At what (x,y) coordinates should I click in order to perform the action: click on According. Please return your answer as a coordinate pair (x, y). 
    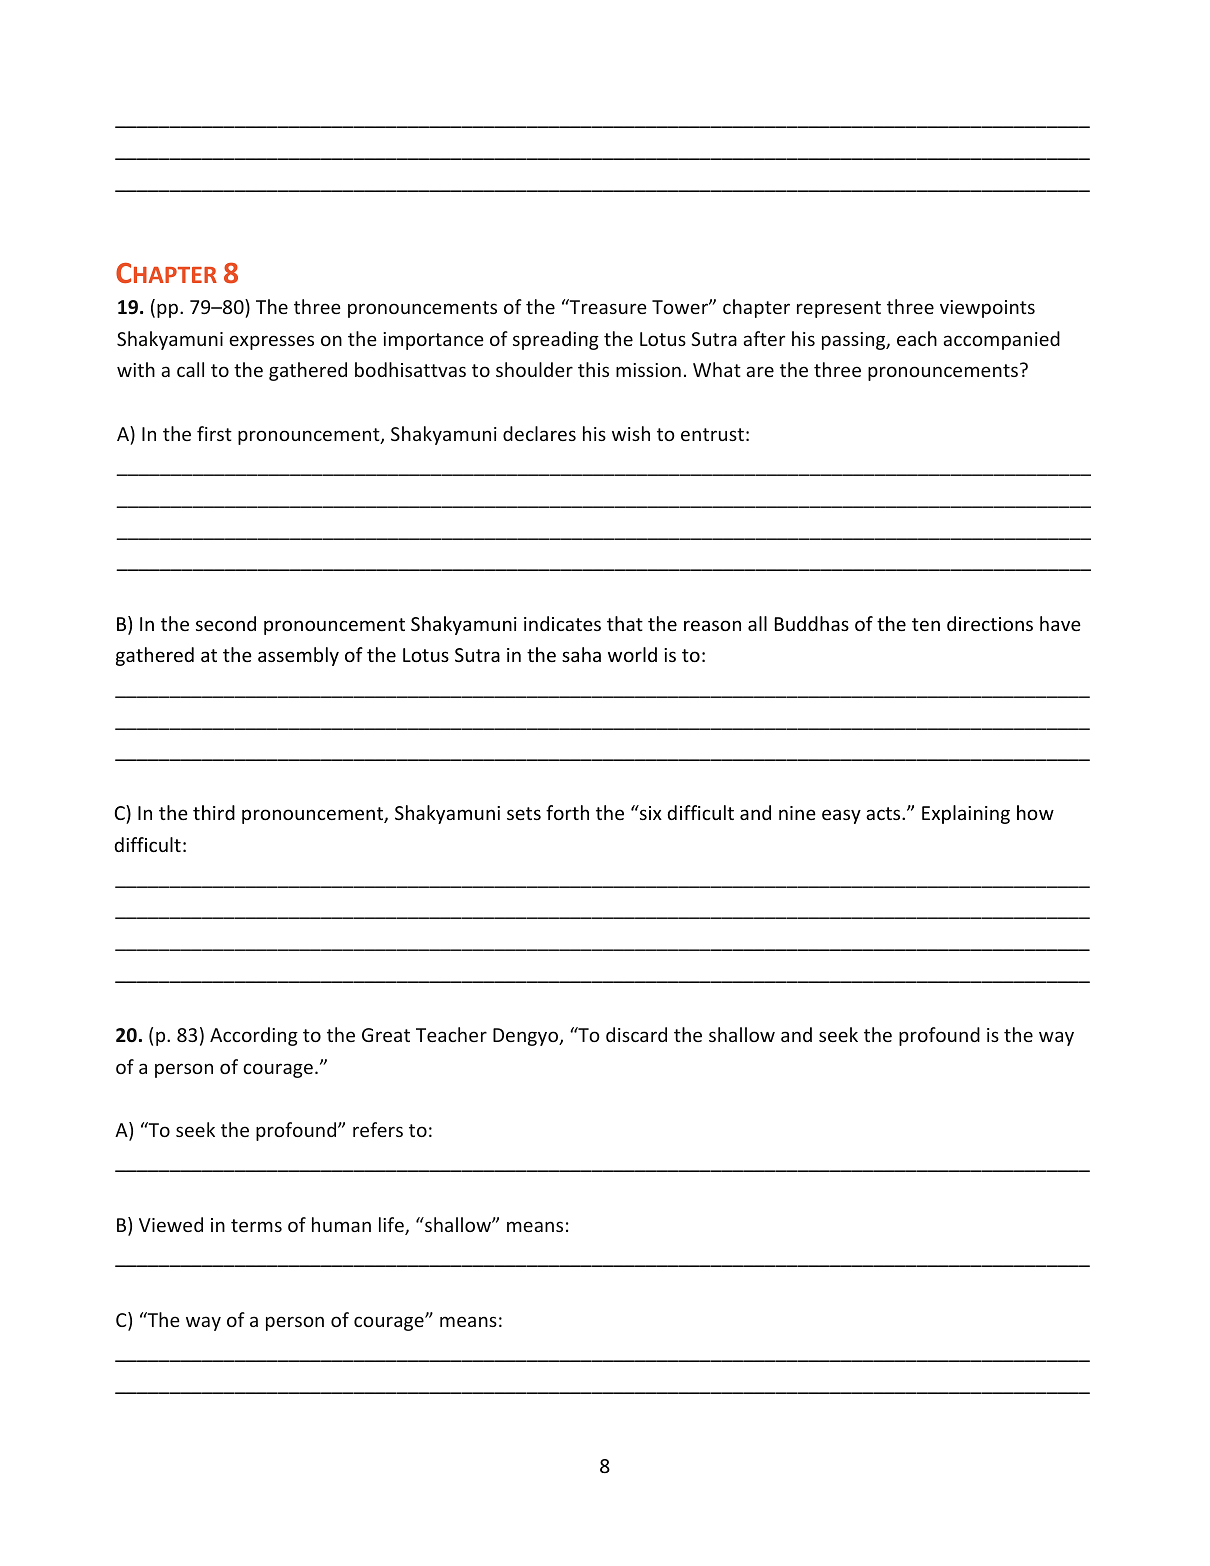
    Looking at the image, I should click on (254, 1036).
